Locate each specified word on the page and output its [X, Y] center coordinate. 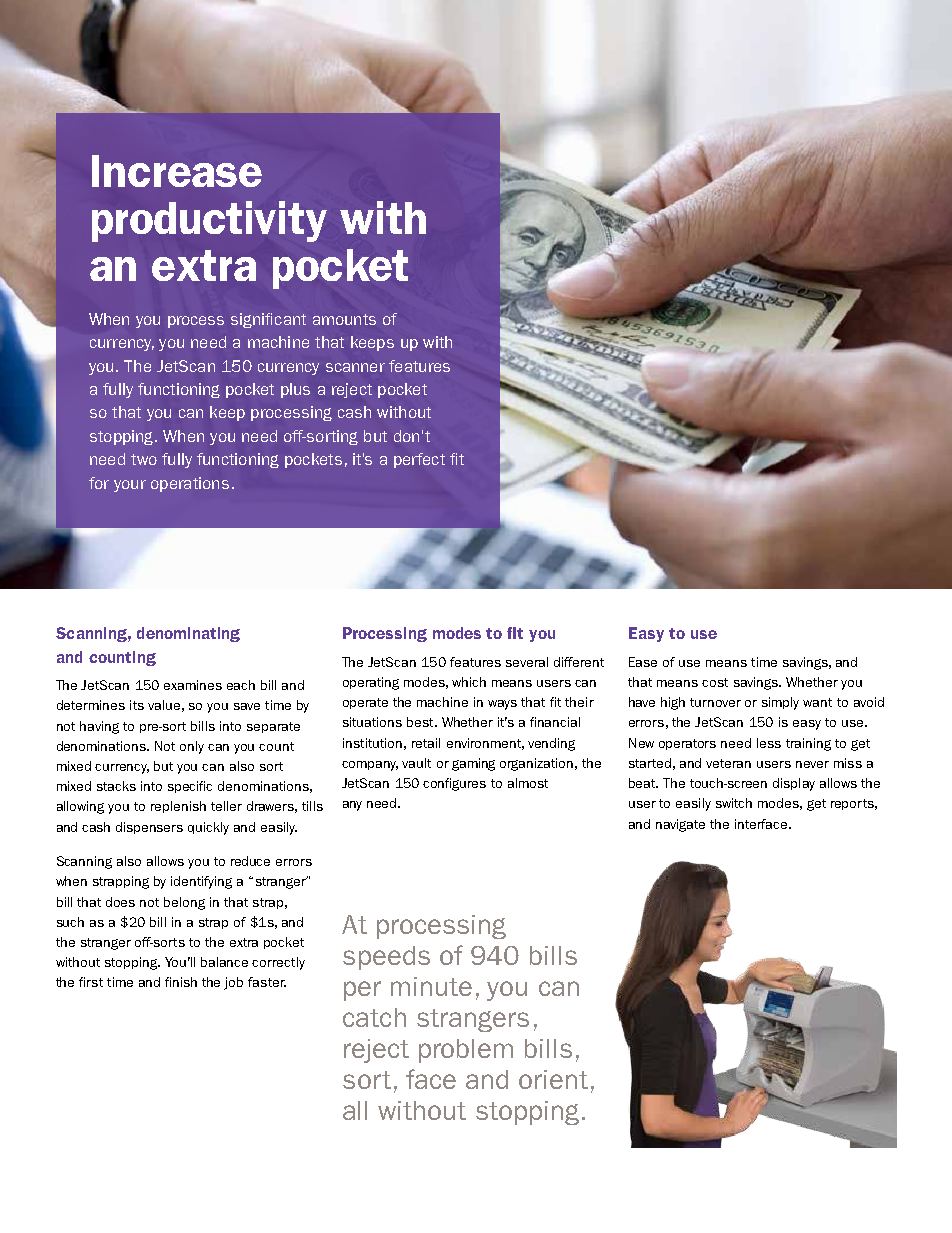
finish [181, 982]
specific [190, 787]
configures [454, 784]
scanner [355, 367]
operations [190, 484]
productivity [209, 221]
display [794, 784]
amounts [344, 319]
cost [715, 682]
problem [466, 1051]
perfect [419, 460]
